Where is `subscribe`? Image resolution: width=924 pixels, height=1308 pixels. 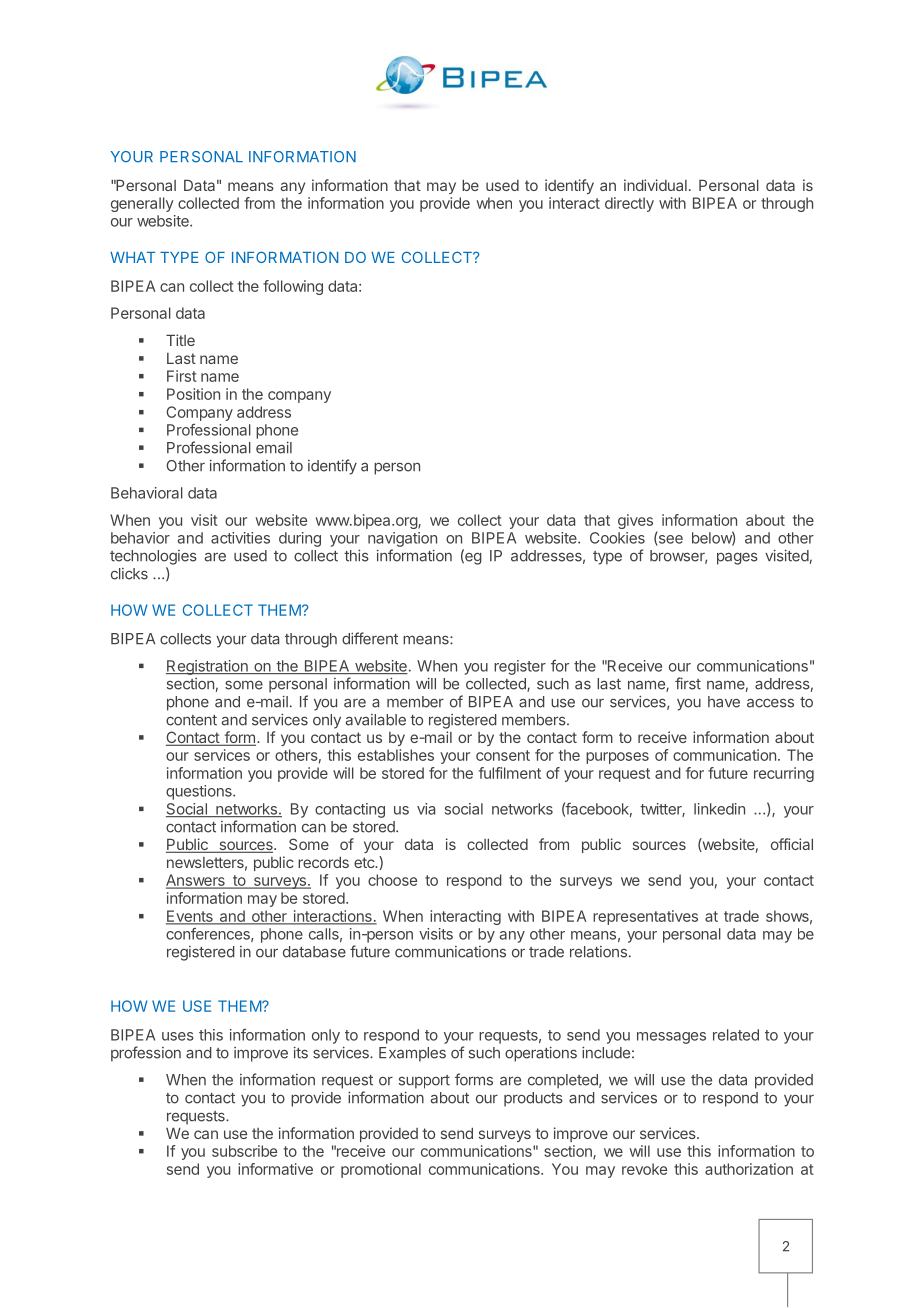 subscribe is located at coordinates (244, 1151).
